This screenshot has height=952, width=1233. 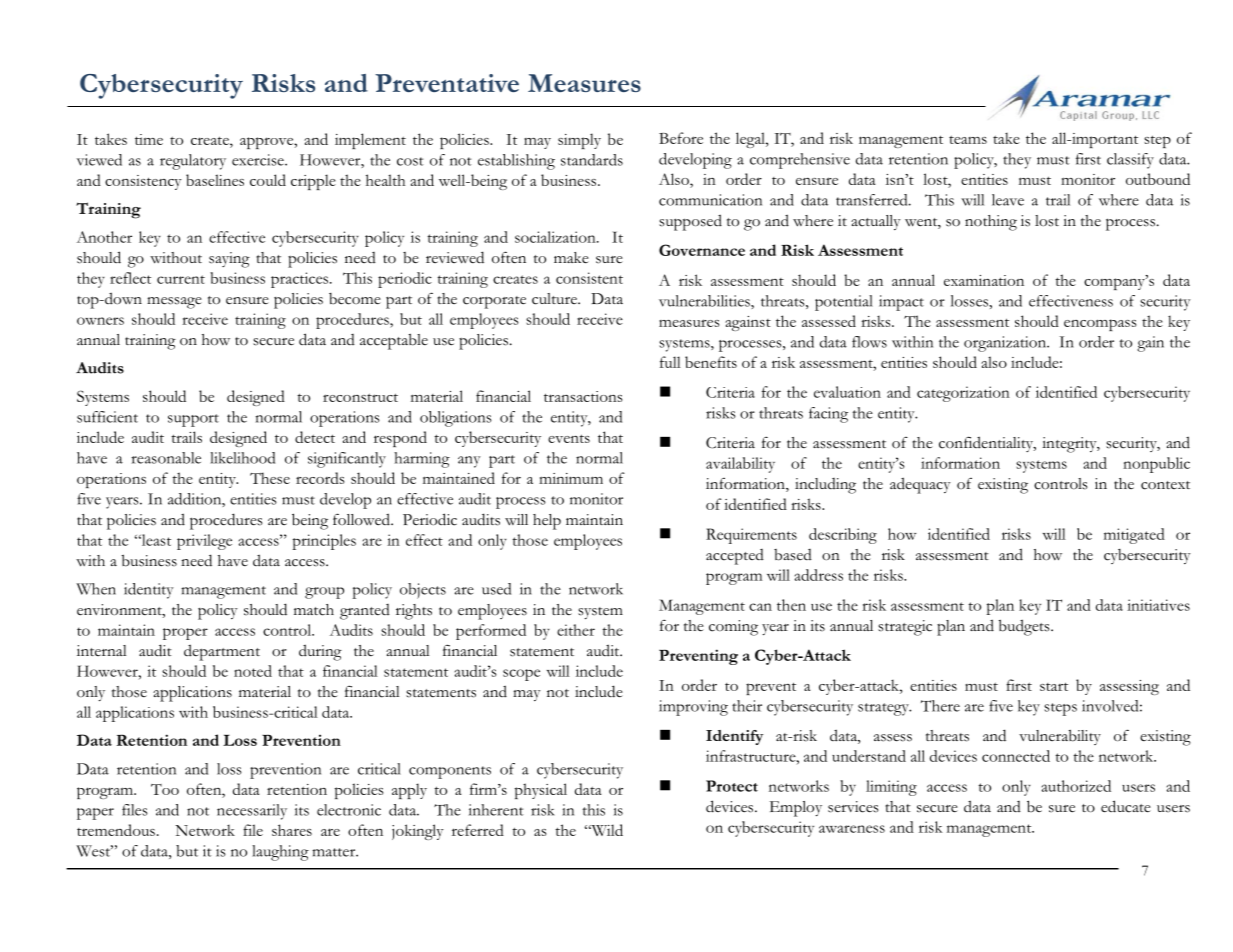 What do you see at coordinates (571, 478) in the screenshot?
I see `minimum` at bounding box center [571, 478].
